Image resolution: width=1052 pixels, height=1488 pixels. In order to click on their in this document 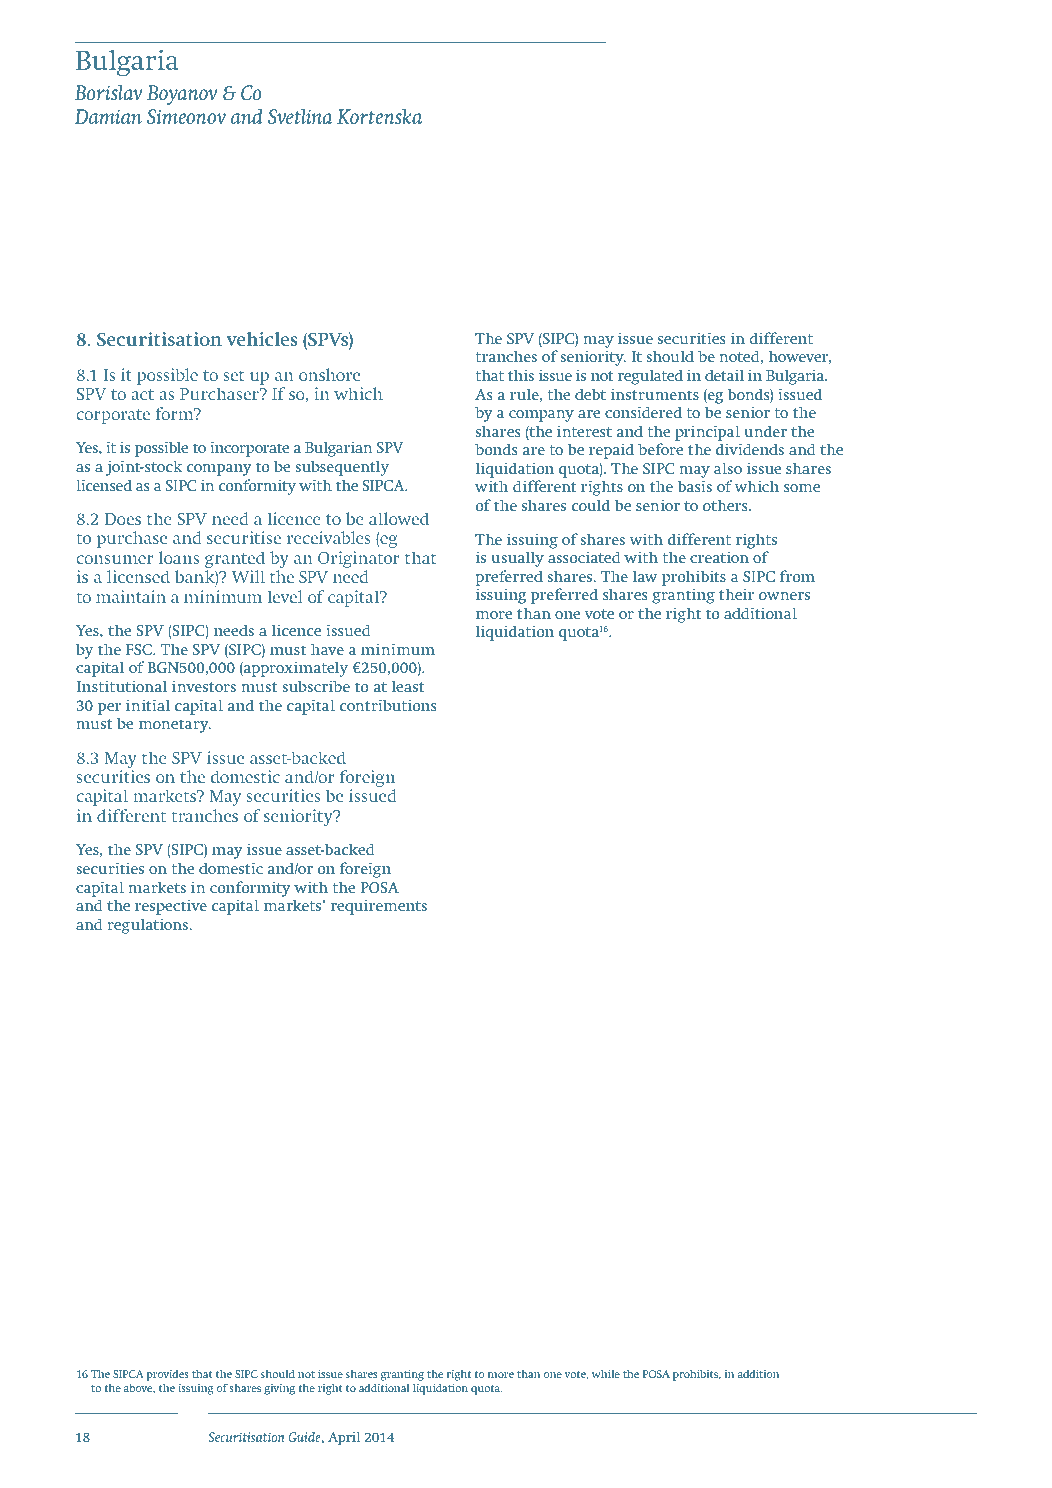, I will do `click(736, 594)`.
